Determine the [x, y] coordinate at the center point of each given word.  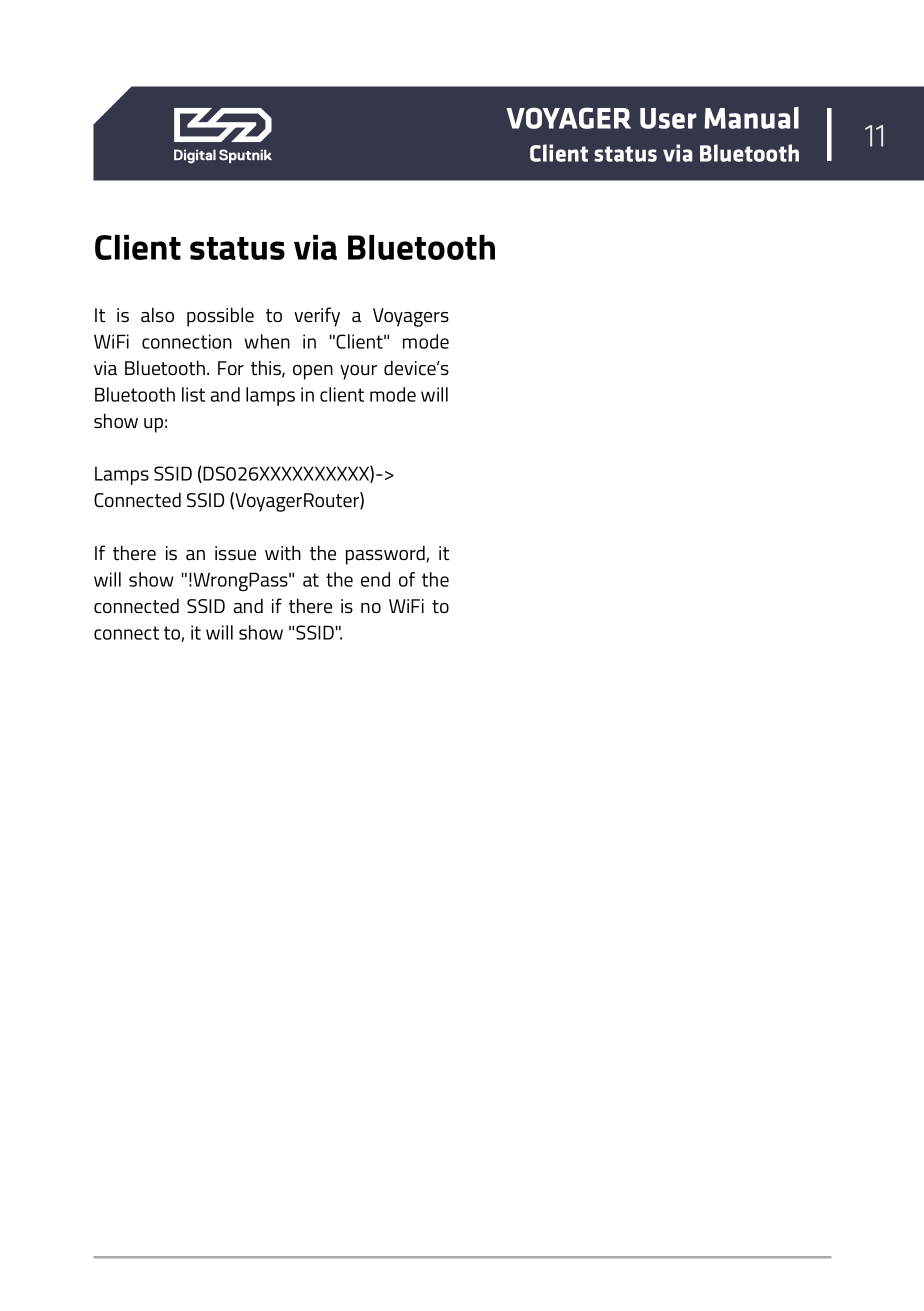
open [313, 372]
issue [235, 553]
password [385, 555]
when [267, 341]
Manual [751, 118]
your [358, 372]
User [668, 118]
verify [317, 317]
